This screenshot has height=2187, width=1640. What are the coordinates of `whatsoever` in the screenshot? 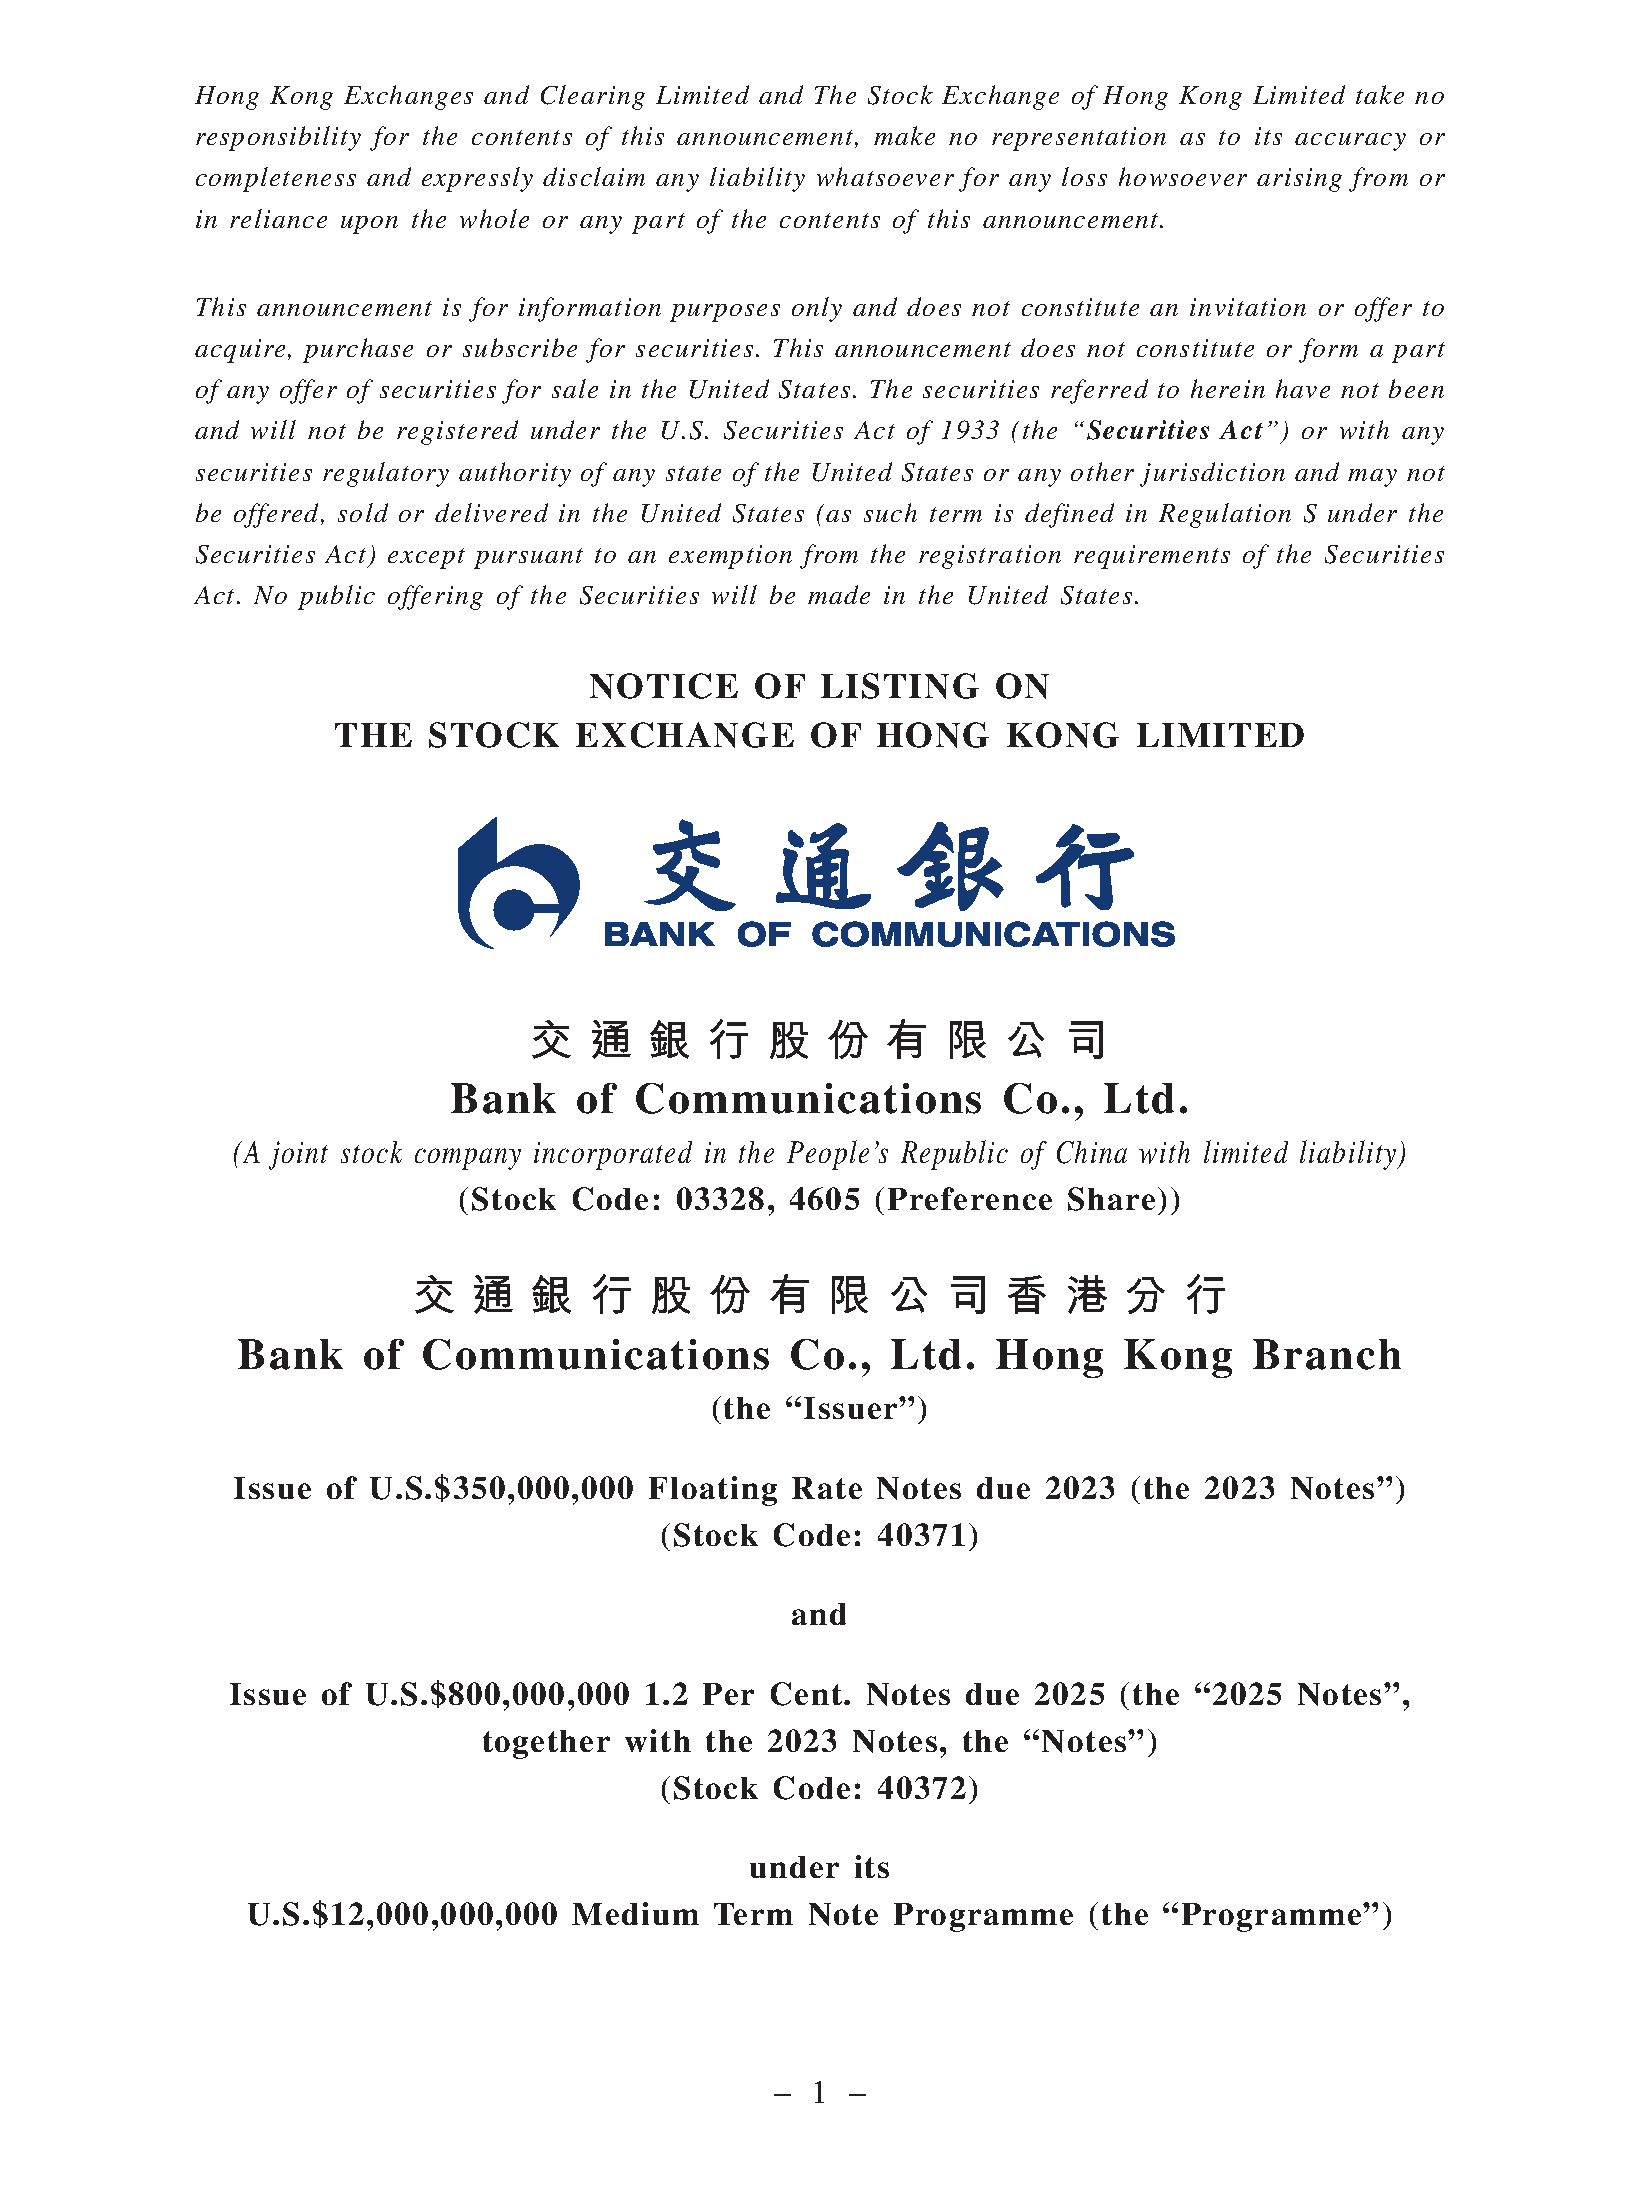 It's located at (885, 176).
